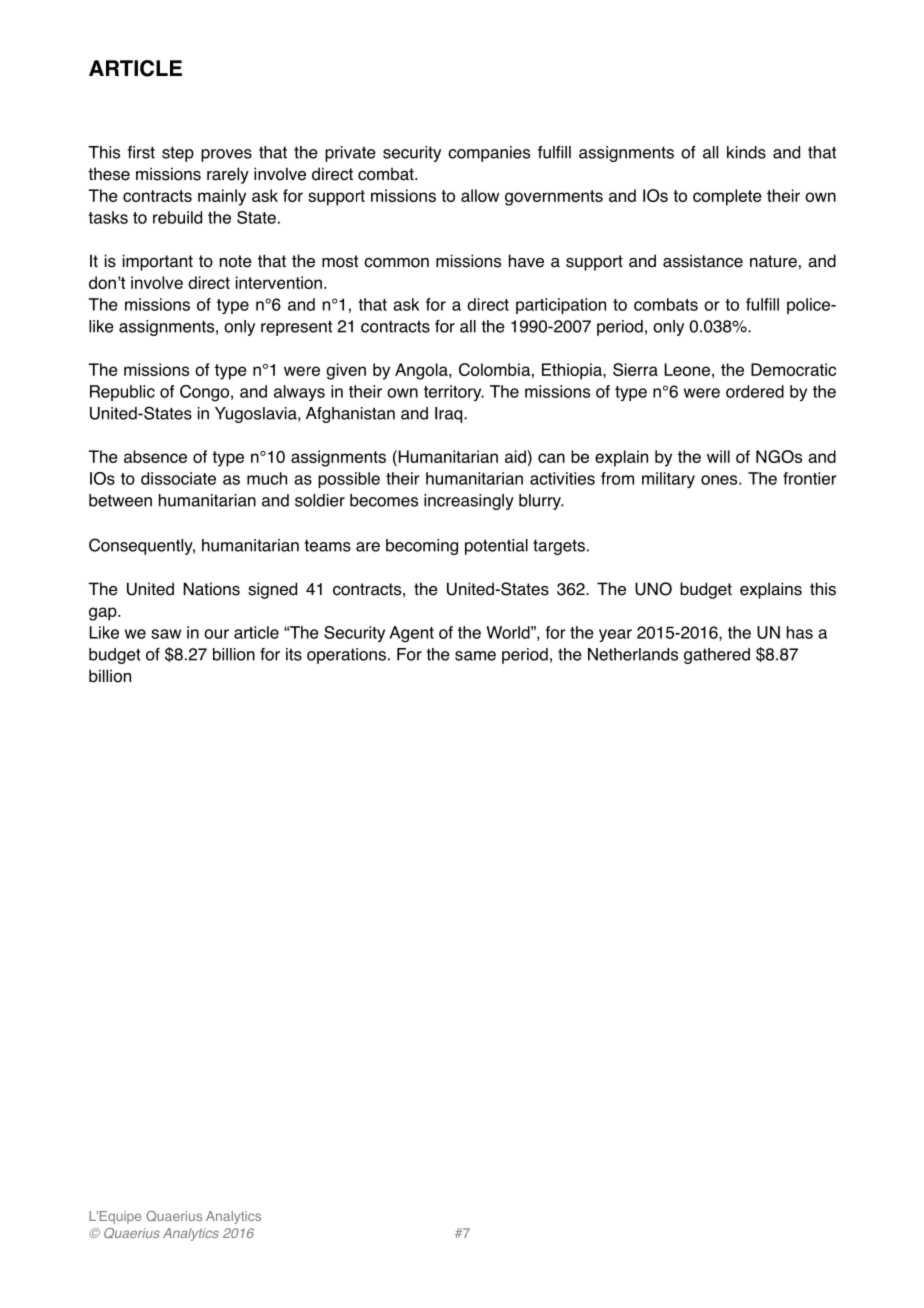 The image size is (924, 1308). I want to click on saw, so click(166, 634).
